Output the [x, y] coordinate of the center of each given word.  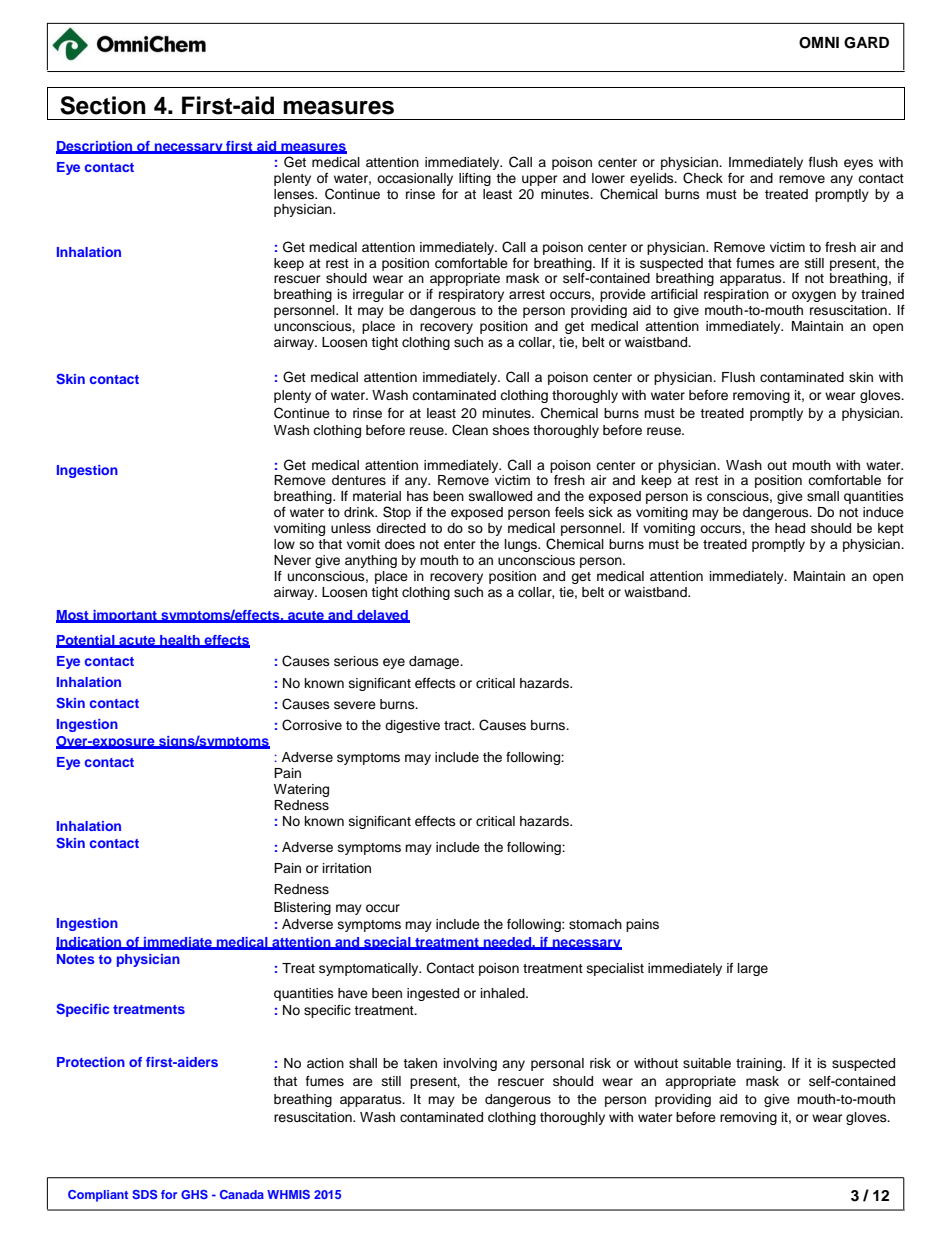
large [753, 969]
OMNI [819, 43]
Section [103, 105]
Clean [470, 430]
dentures [359, 480]
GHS [194, 1194]
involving [470, 1064]
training [760, 1064]
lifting [475, 179]
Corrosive [312, 725]
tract [459, 725]
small [823, 496]
